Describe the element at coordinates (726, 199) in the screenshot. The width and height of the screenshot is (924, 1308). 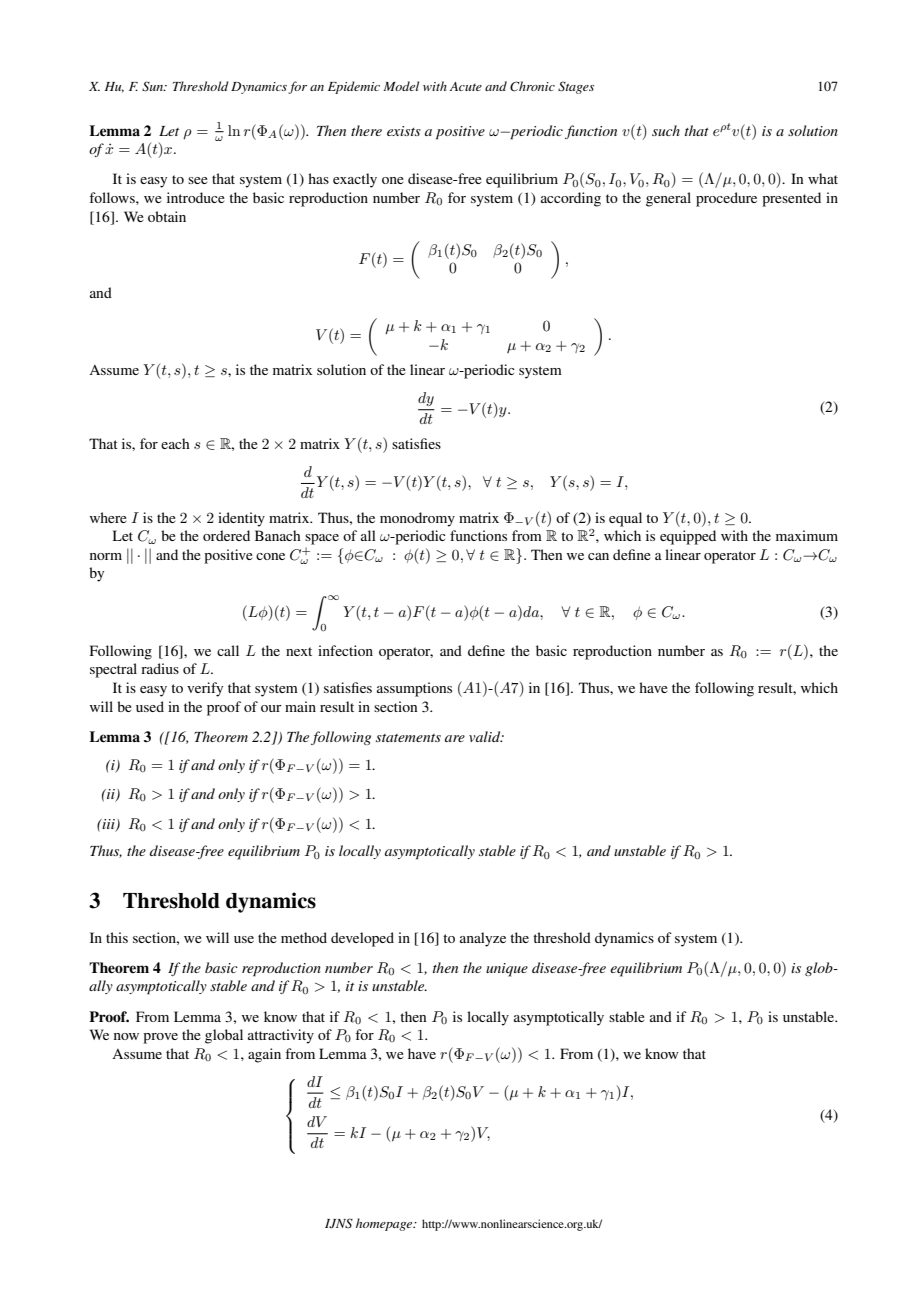
I see `procedure` at that location.
